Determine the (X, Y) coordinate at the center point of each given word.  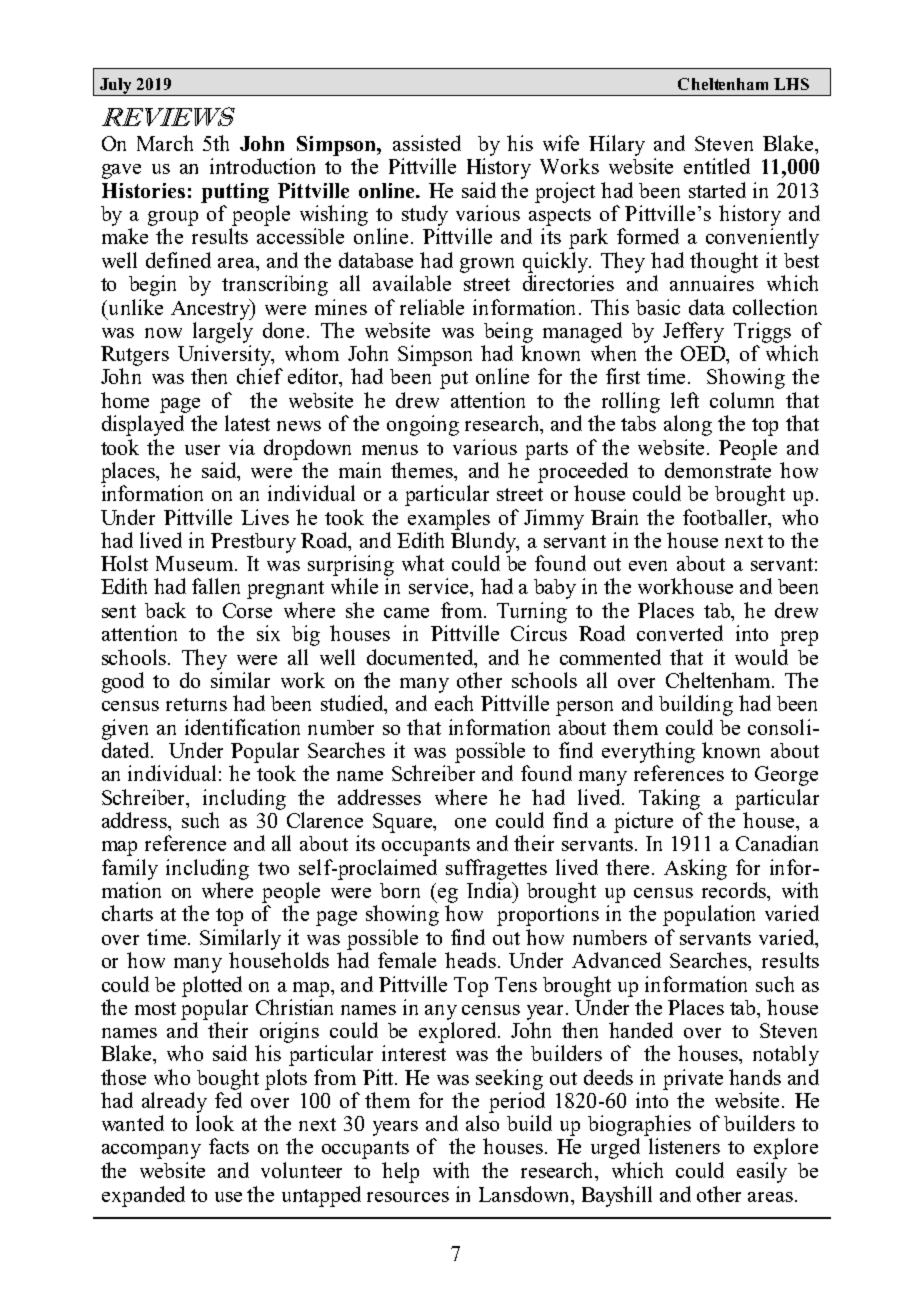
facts (229, 1146)
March (165, 143)
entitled (717, 166)
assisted (427, 143)
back (165, 610)
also (482, 1123)
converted (680, 633)
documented (421, 658)
